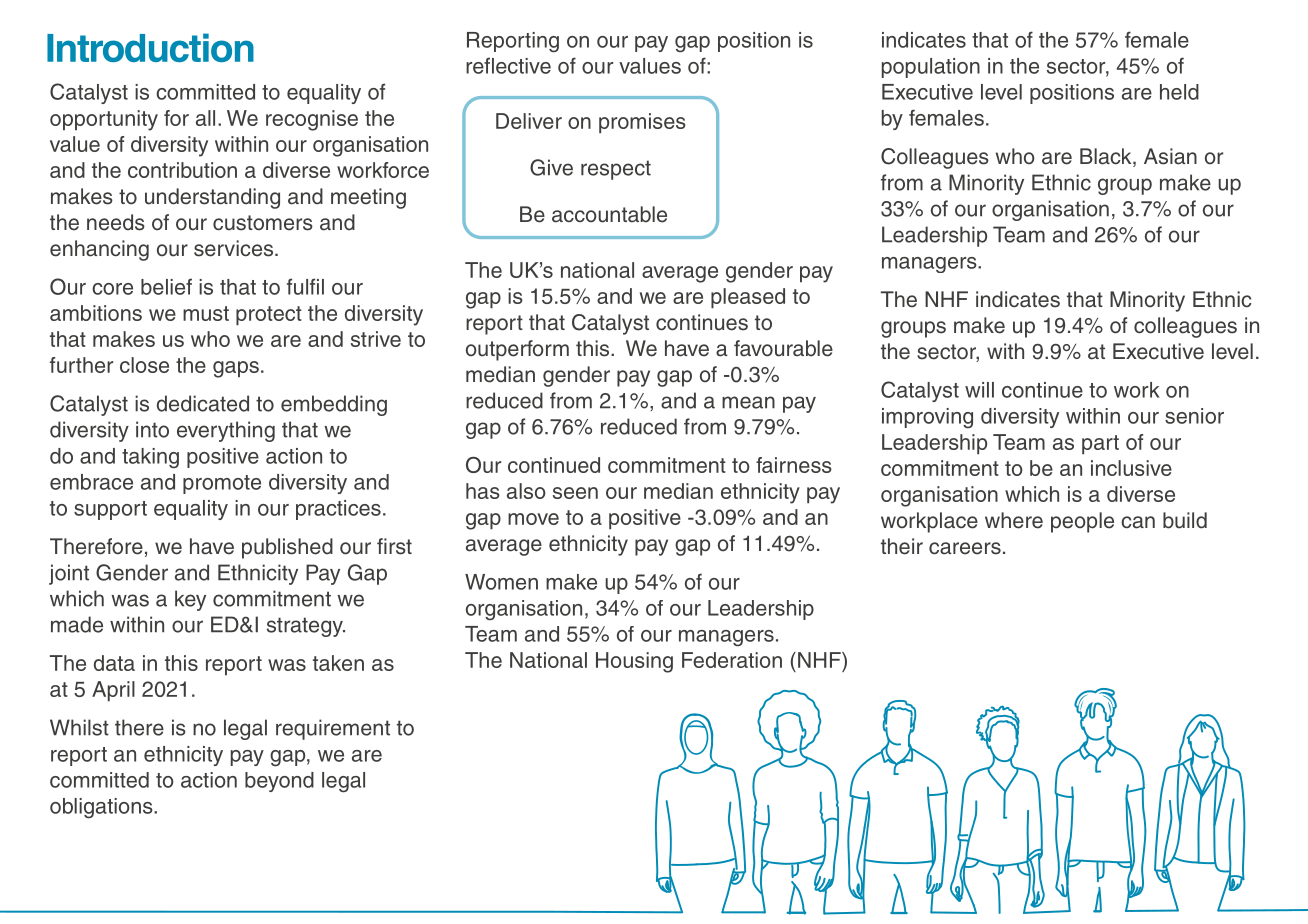 The image size is (1308, 924). I want to click on requirement, so click(333, 729).
